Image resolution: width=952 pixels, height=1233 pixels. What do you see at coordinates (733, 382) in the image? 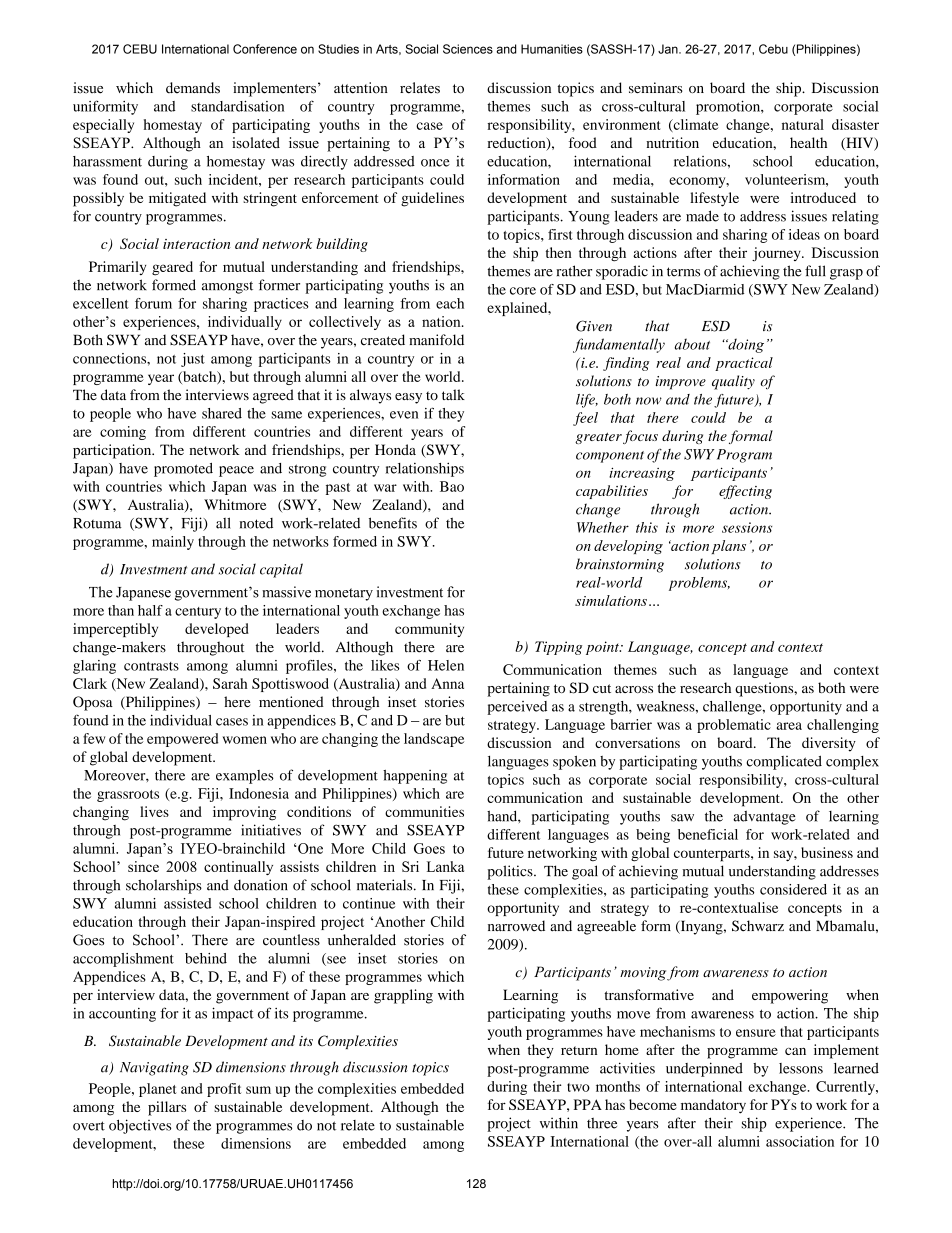
I see `quality` at bounding box center [733, 382].
